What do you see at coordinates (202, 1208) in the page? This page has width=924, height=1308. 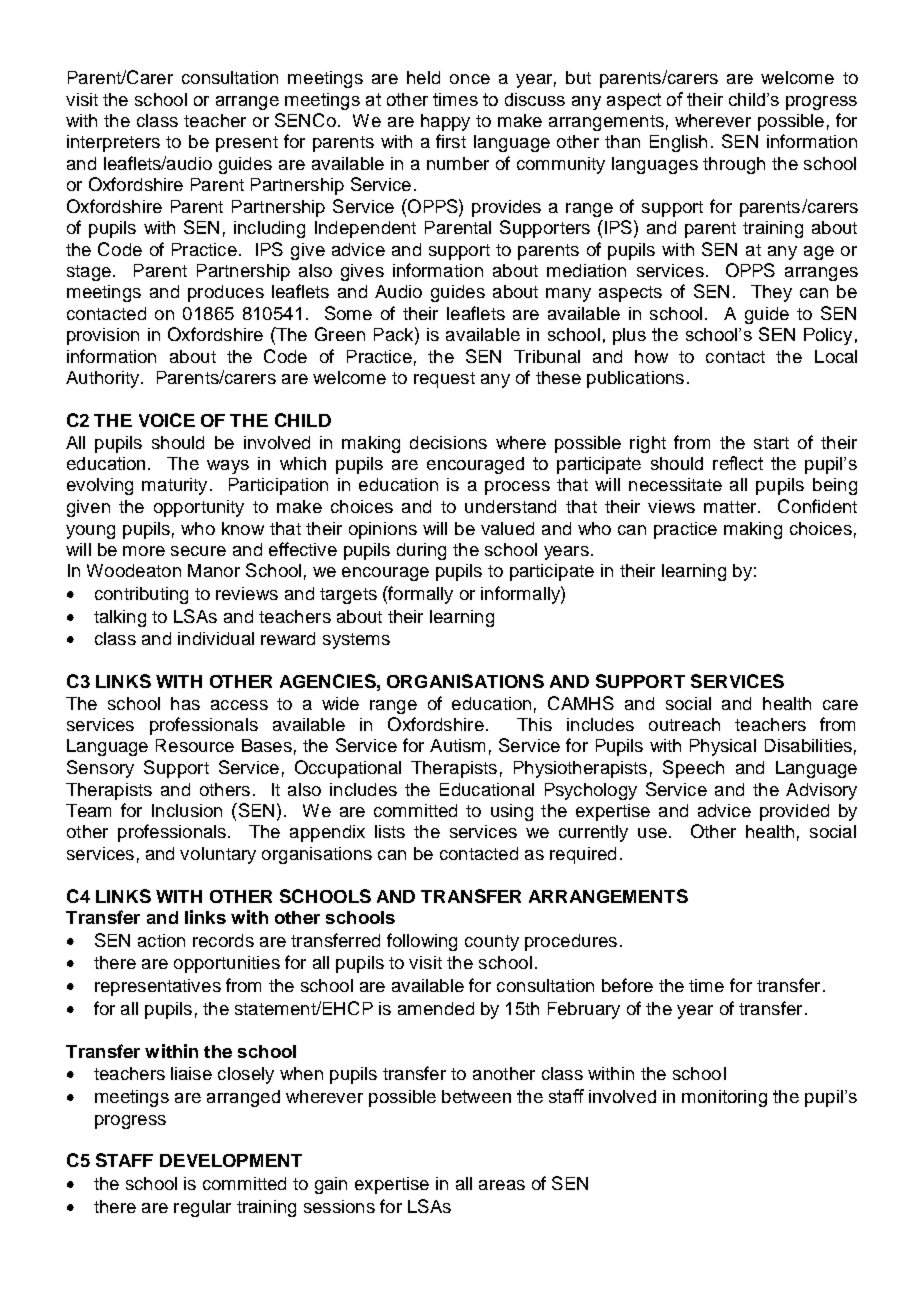 I see `regular` at bounding box center [202, 1208].
